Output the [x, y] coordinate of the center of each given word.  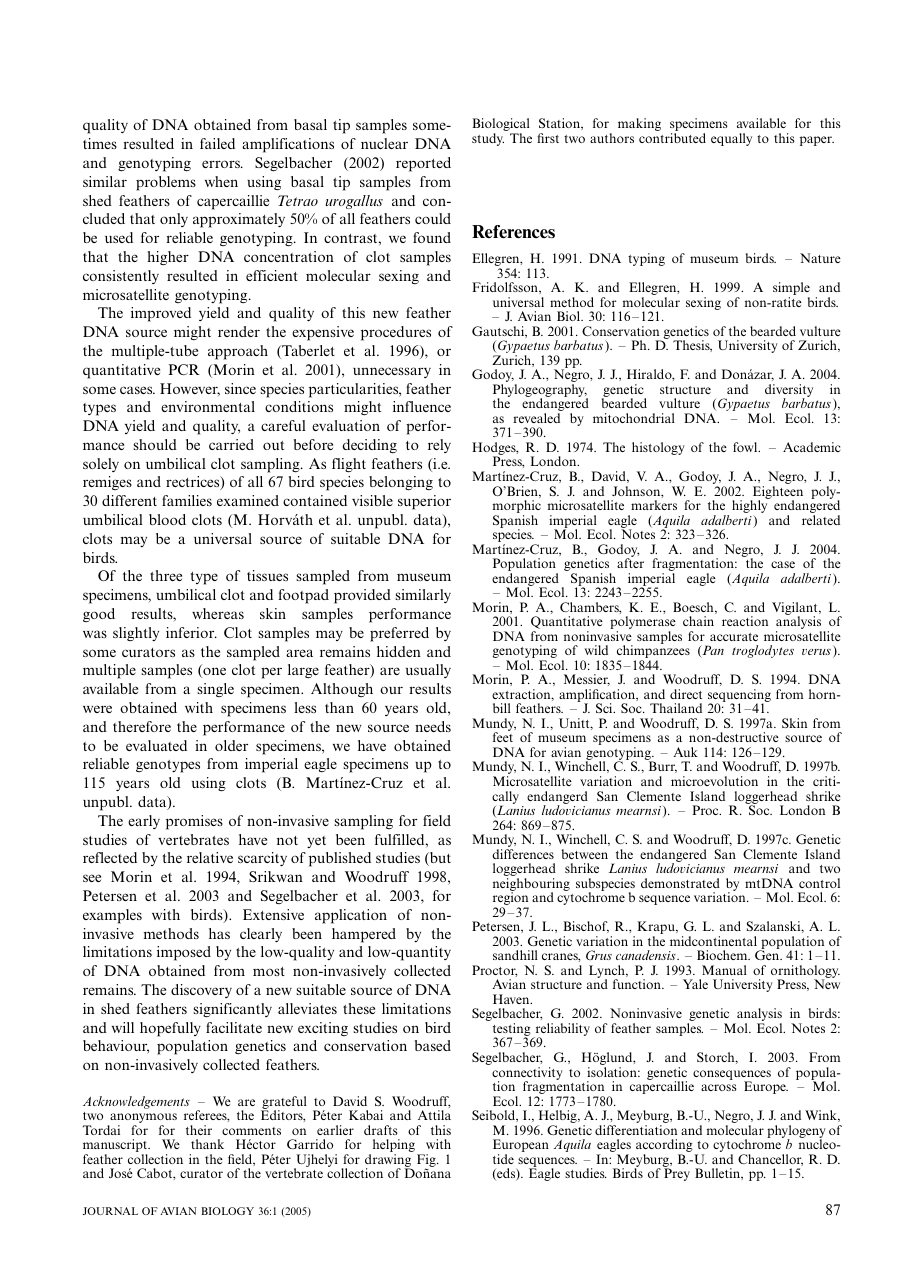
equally [731, 139]
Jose [121, 1173]
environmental [208, 406]
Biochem [723, 955]
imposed [184, 953]
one [213, 672]
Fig [427, 1161]
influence [422, 406]
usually [428, 671]
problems [166, 183]
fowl [746, 447]
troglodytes [763, 651]
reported [423, 164]
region [511, 899]
